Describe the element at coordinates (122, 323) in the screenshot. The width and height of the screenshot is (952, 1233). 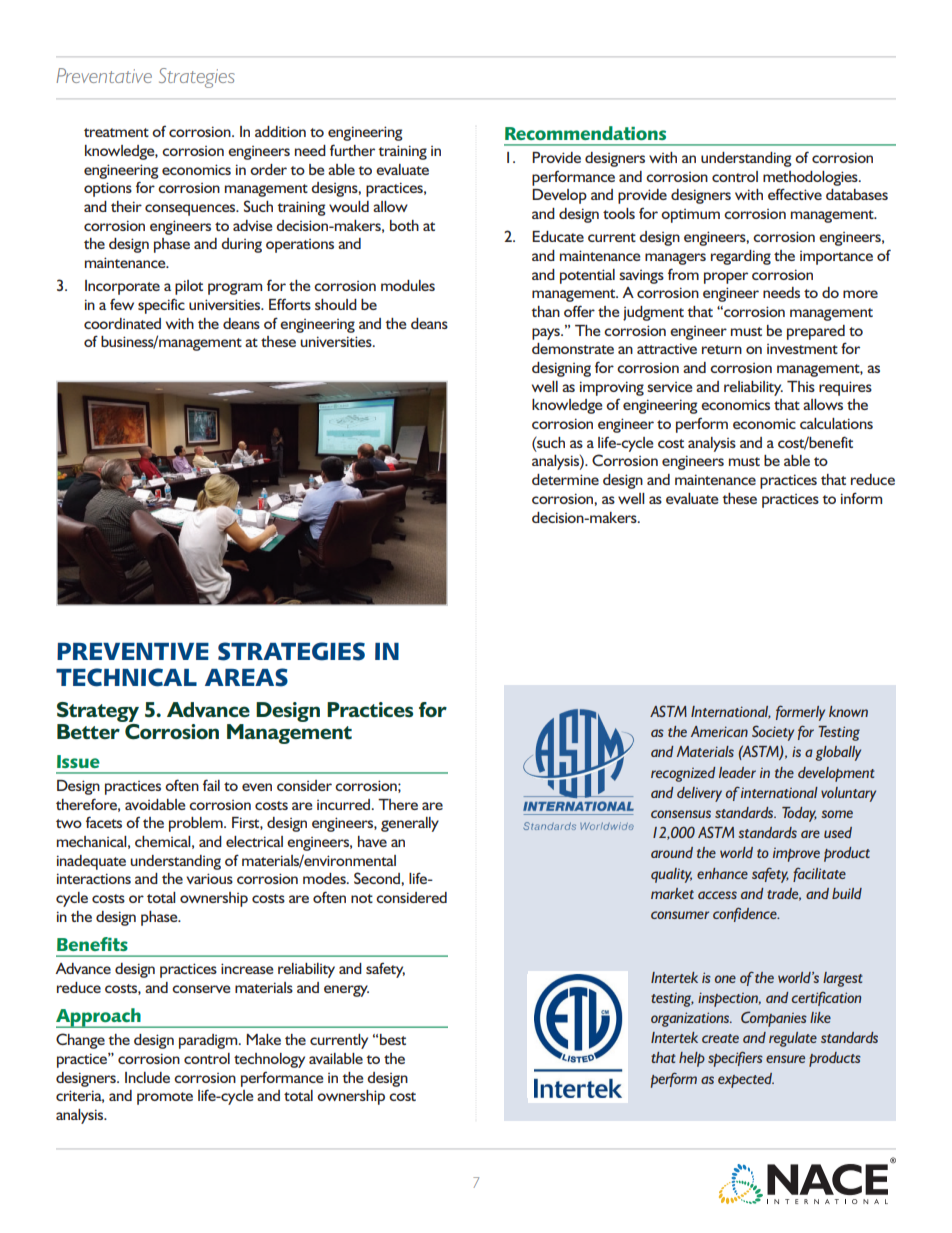
I see `coordinated` at that location.
